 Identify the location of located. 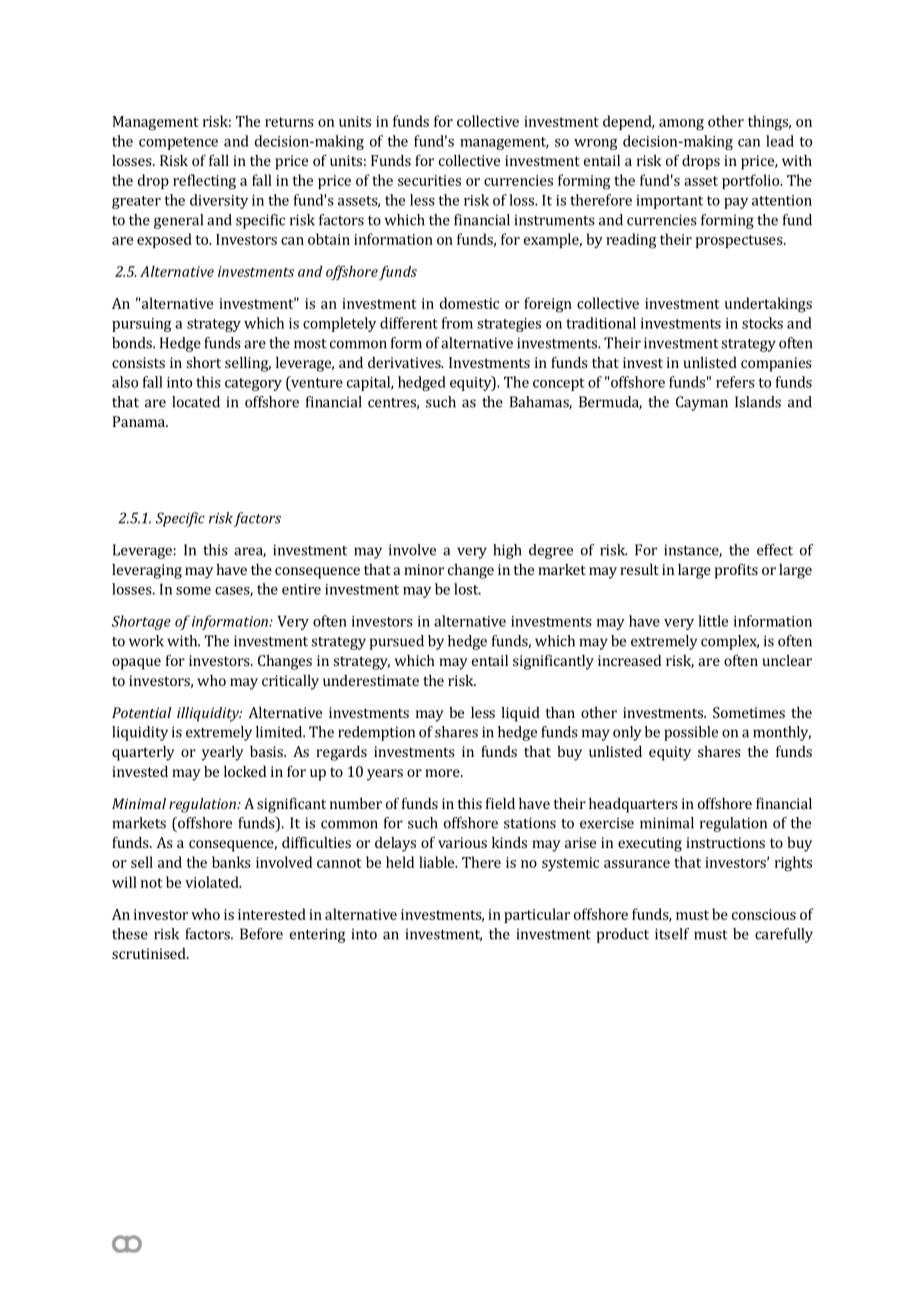
(196, 402).
